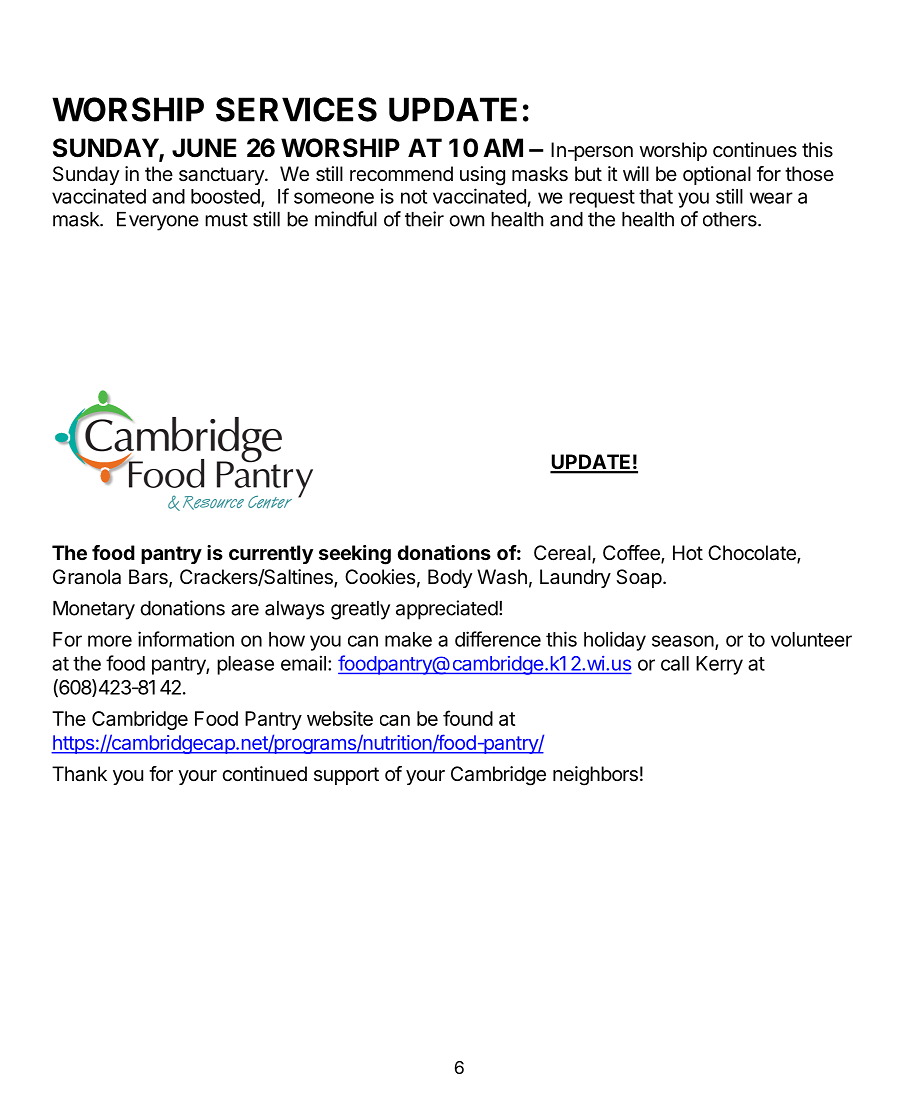 The height and width of the screenshot is (1098, 904). Describe the element at coordinates (401, 174) in the screenshot. I see `recommend` at that location.
